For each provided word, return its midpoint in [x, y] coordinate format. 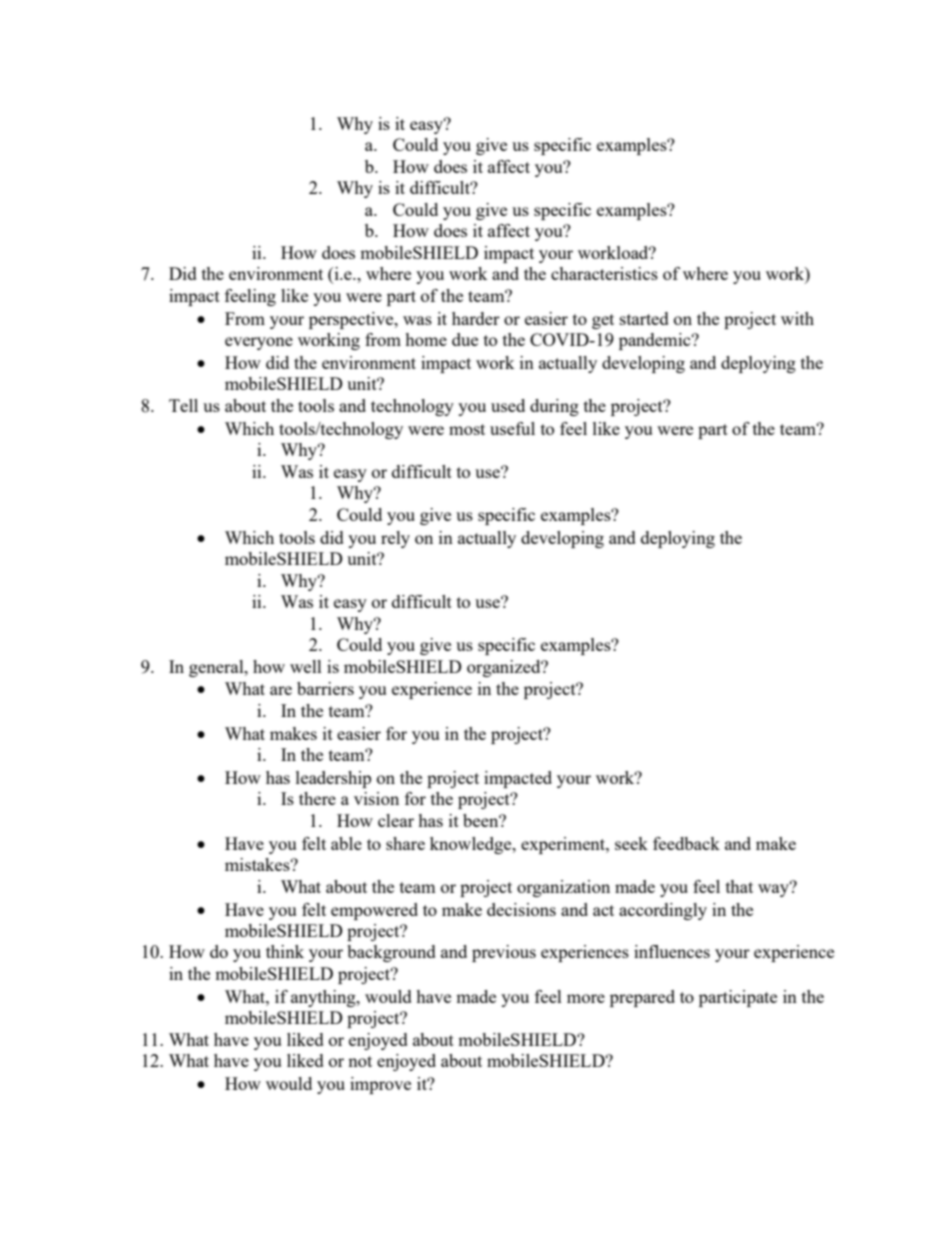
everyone [259, 343]
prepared [642, 998]
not [360, 1061]
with [797, 318]
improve [380, 1085]
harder [476, 318]
